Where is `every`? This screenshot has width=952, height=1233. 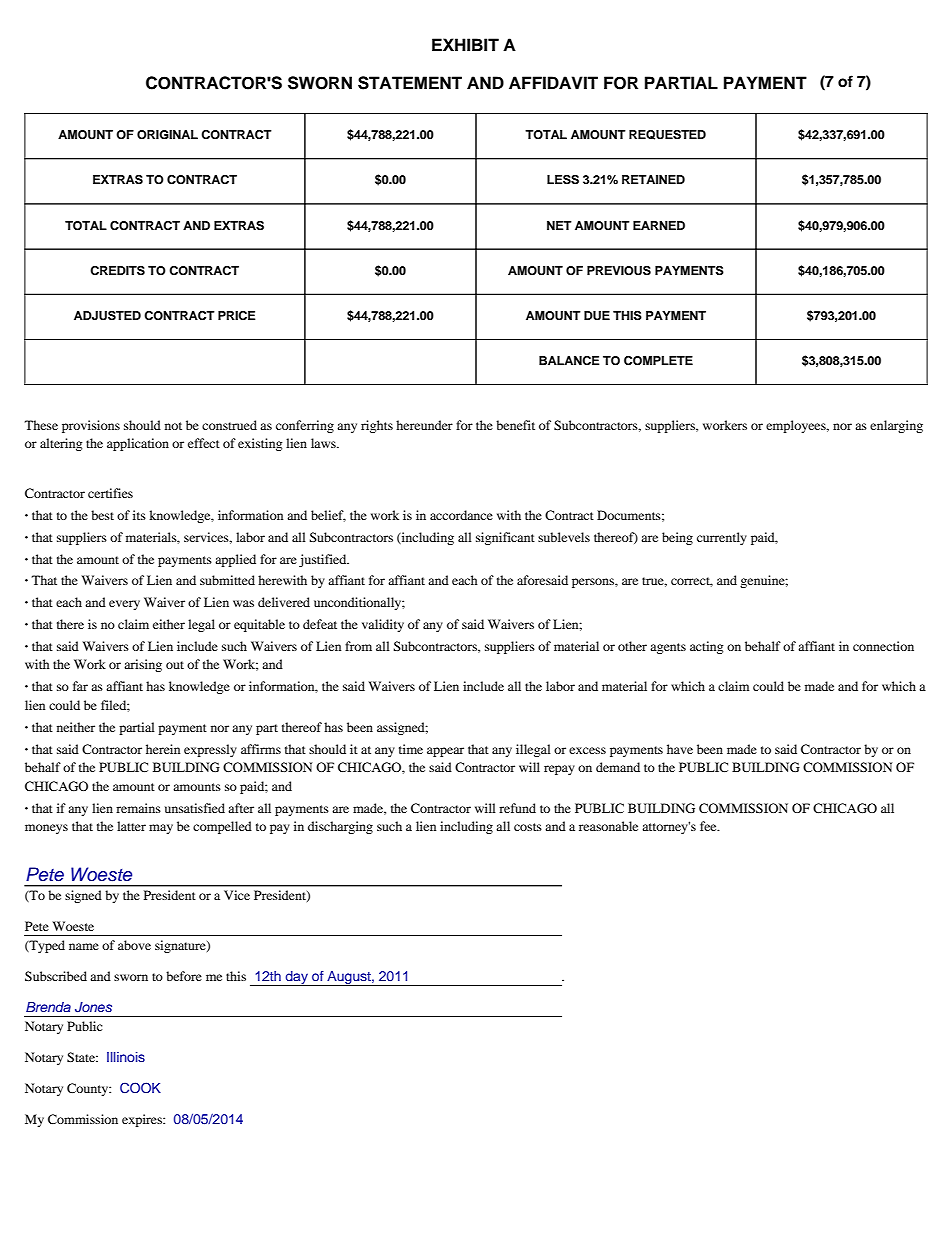
every is located at coordinates (124, 605).
